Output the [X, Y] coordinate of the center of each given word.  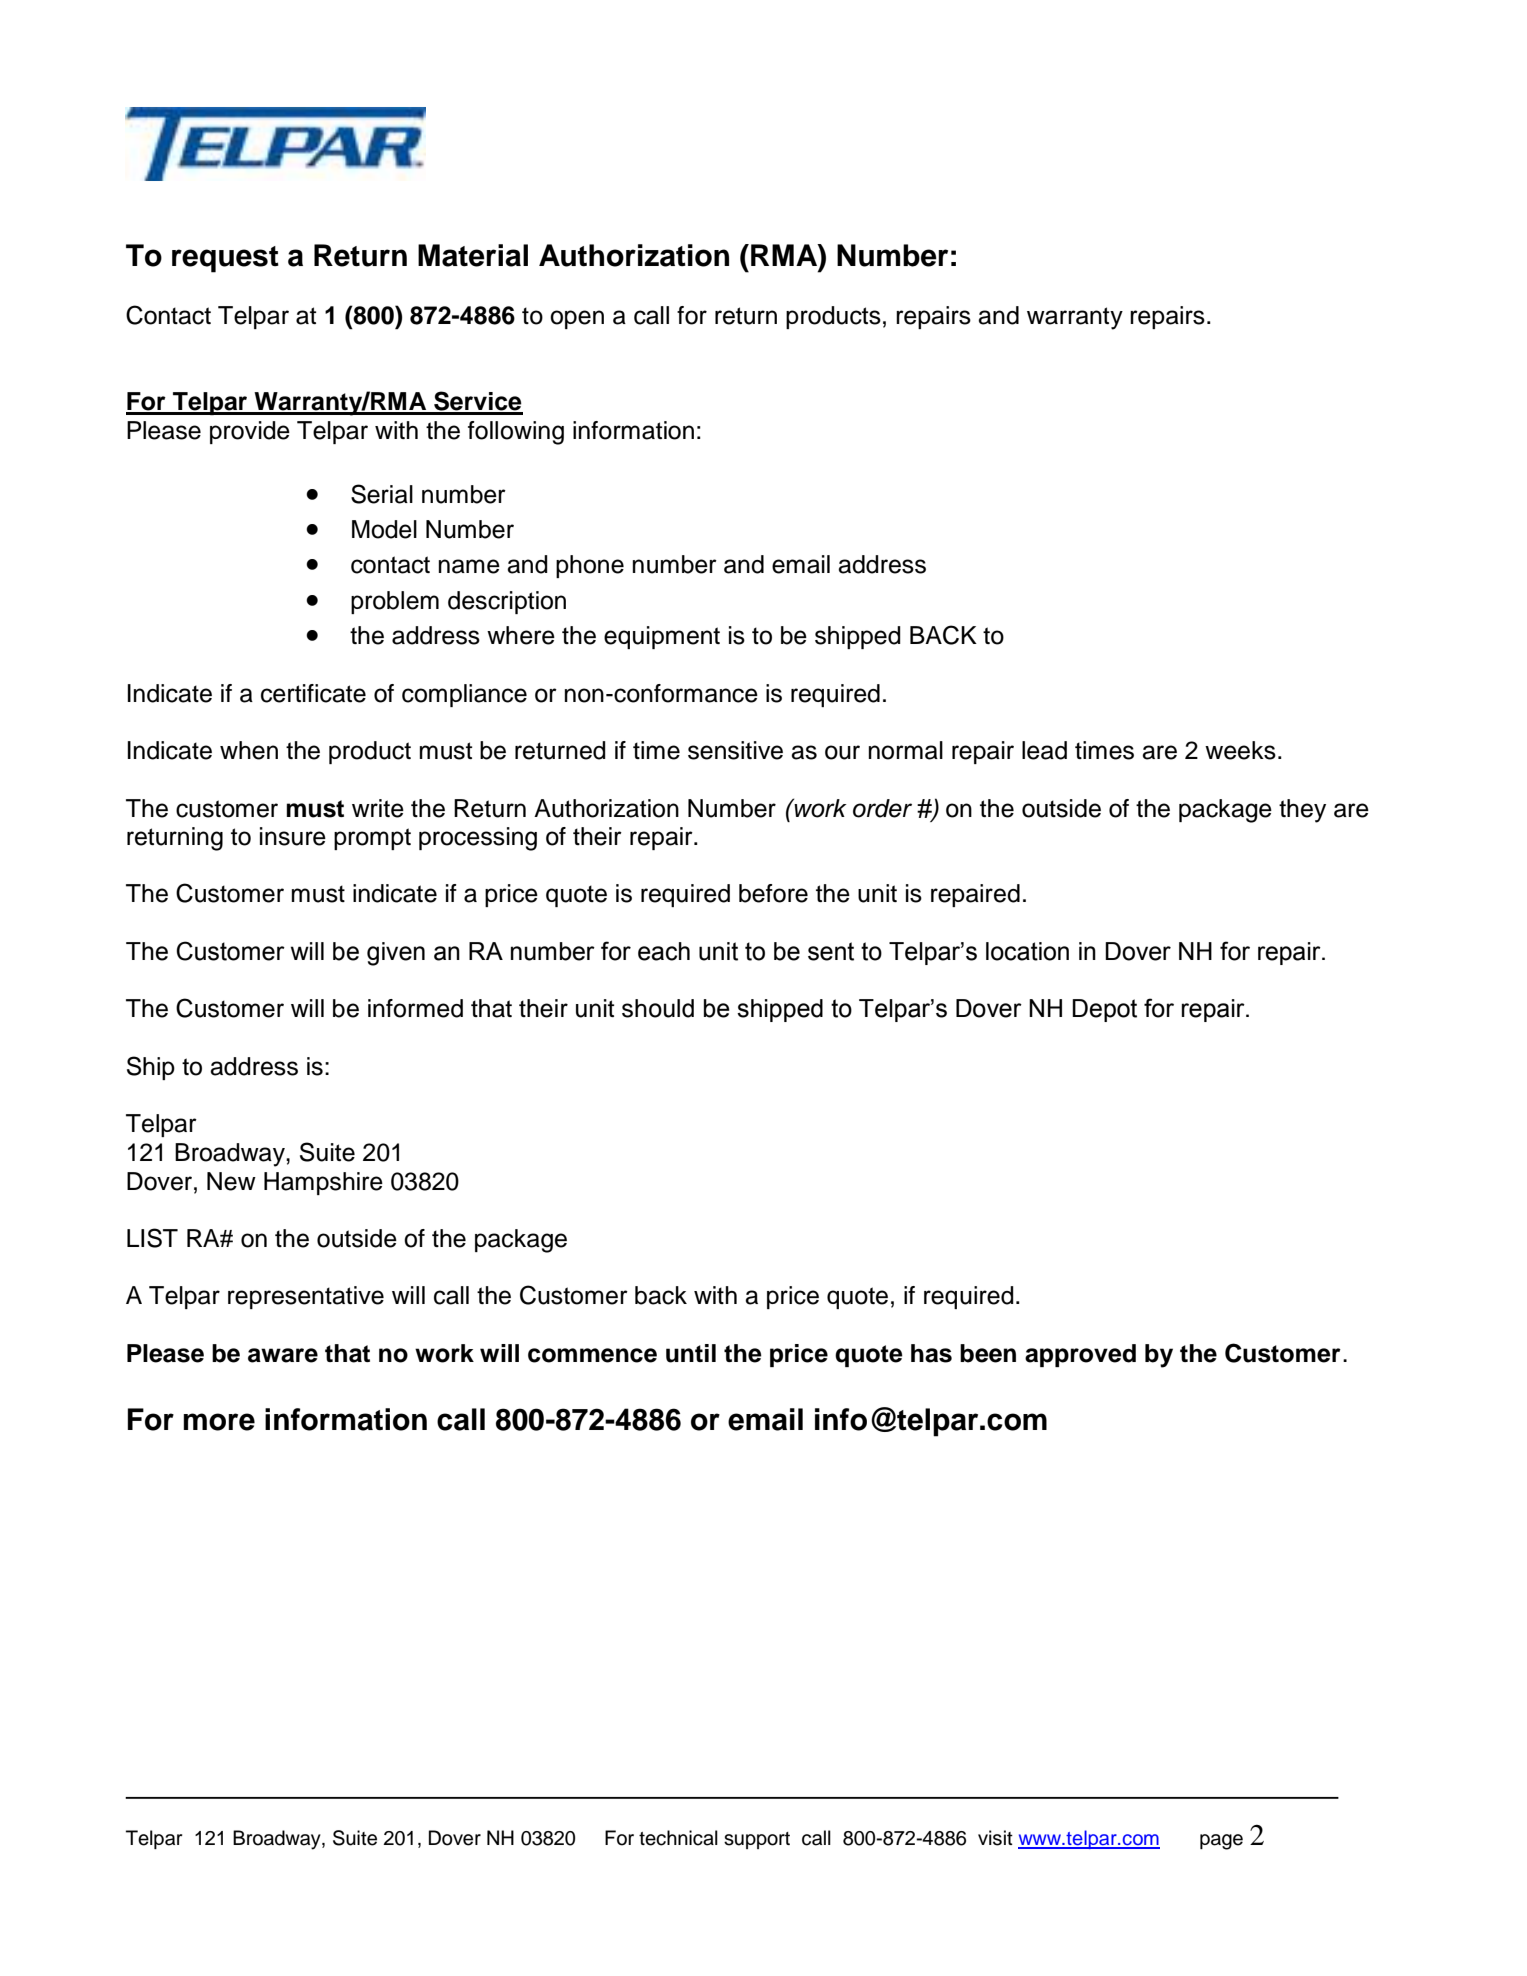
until [691, 1353]
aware [283, 1355]
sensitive [735, 750]
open [577, 319]
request [225, 259]
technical [678, 1838]
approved [1080, 1355]
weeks [1240, 750]
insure [293, 836]
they [1302, 811]
